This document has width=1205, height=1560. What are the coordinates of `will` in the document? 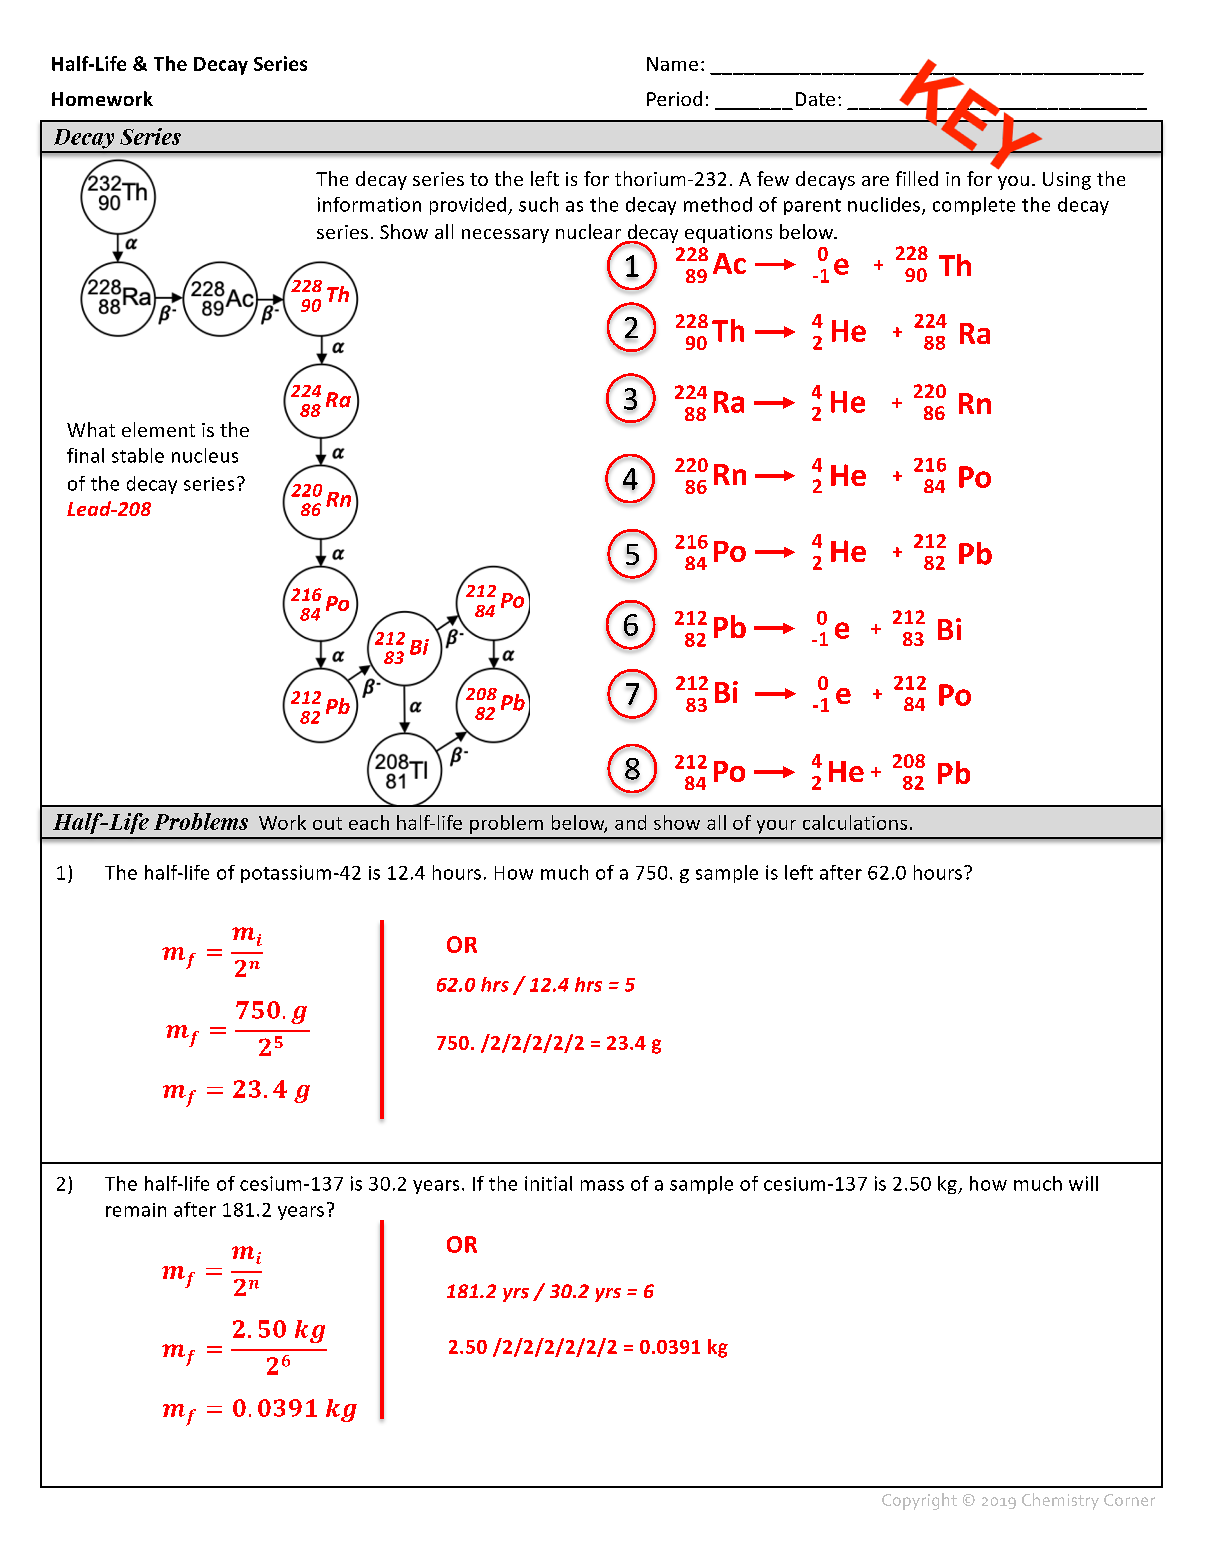 It's located at (1083, 1183).
